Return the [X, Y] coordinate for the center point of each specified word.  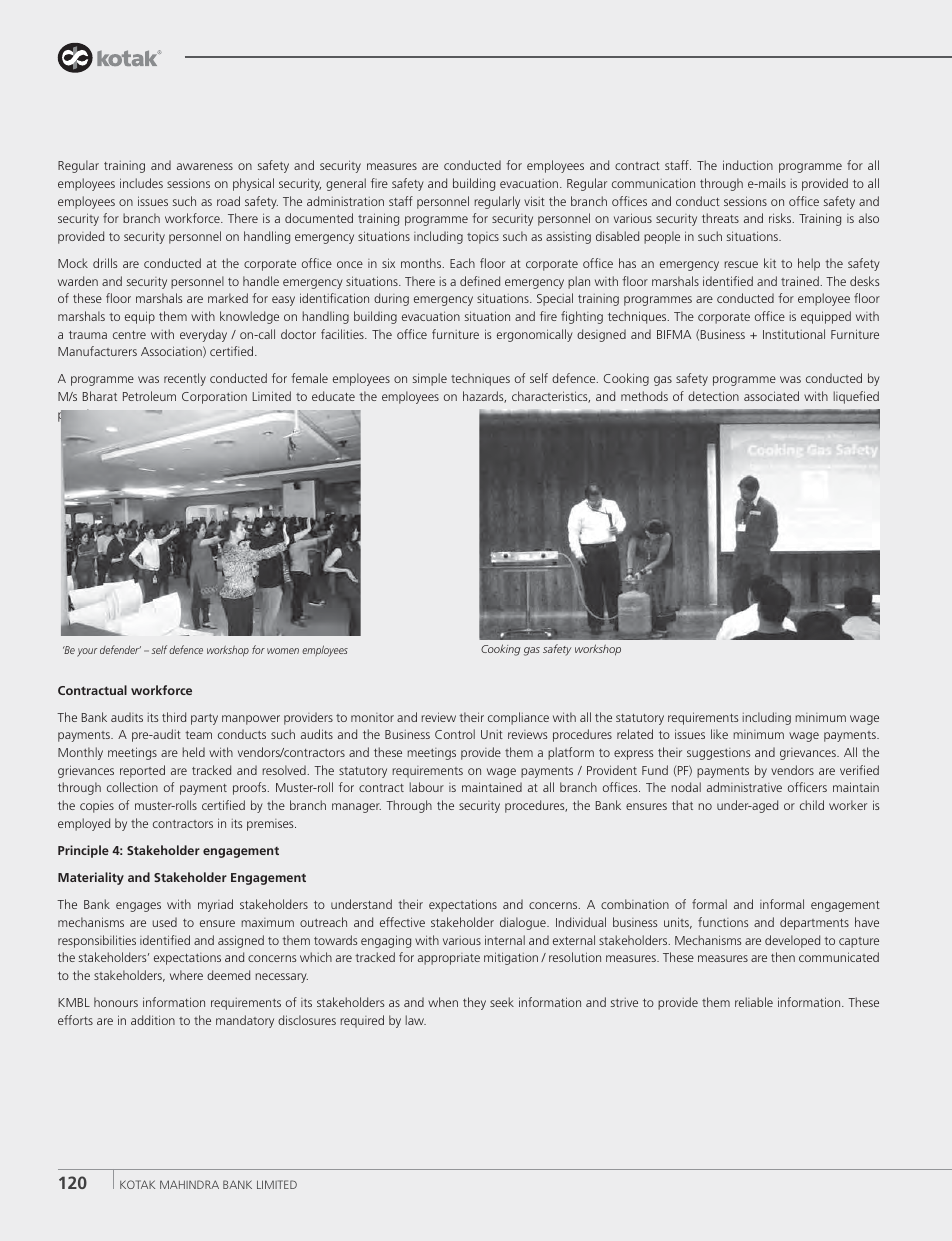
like [719, 734]
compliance [518, 718]
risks [781, 218]
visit [534, 201]
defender [120, 649]
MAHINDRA [189, 1184]
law [416, 1020]
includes [141, 183]
